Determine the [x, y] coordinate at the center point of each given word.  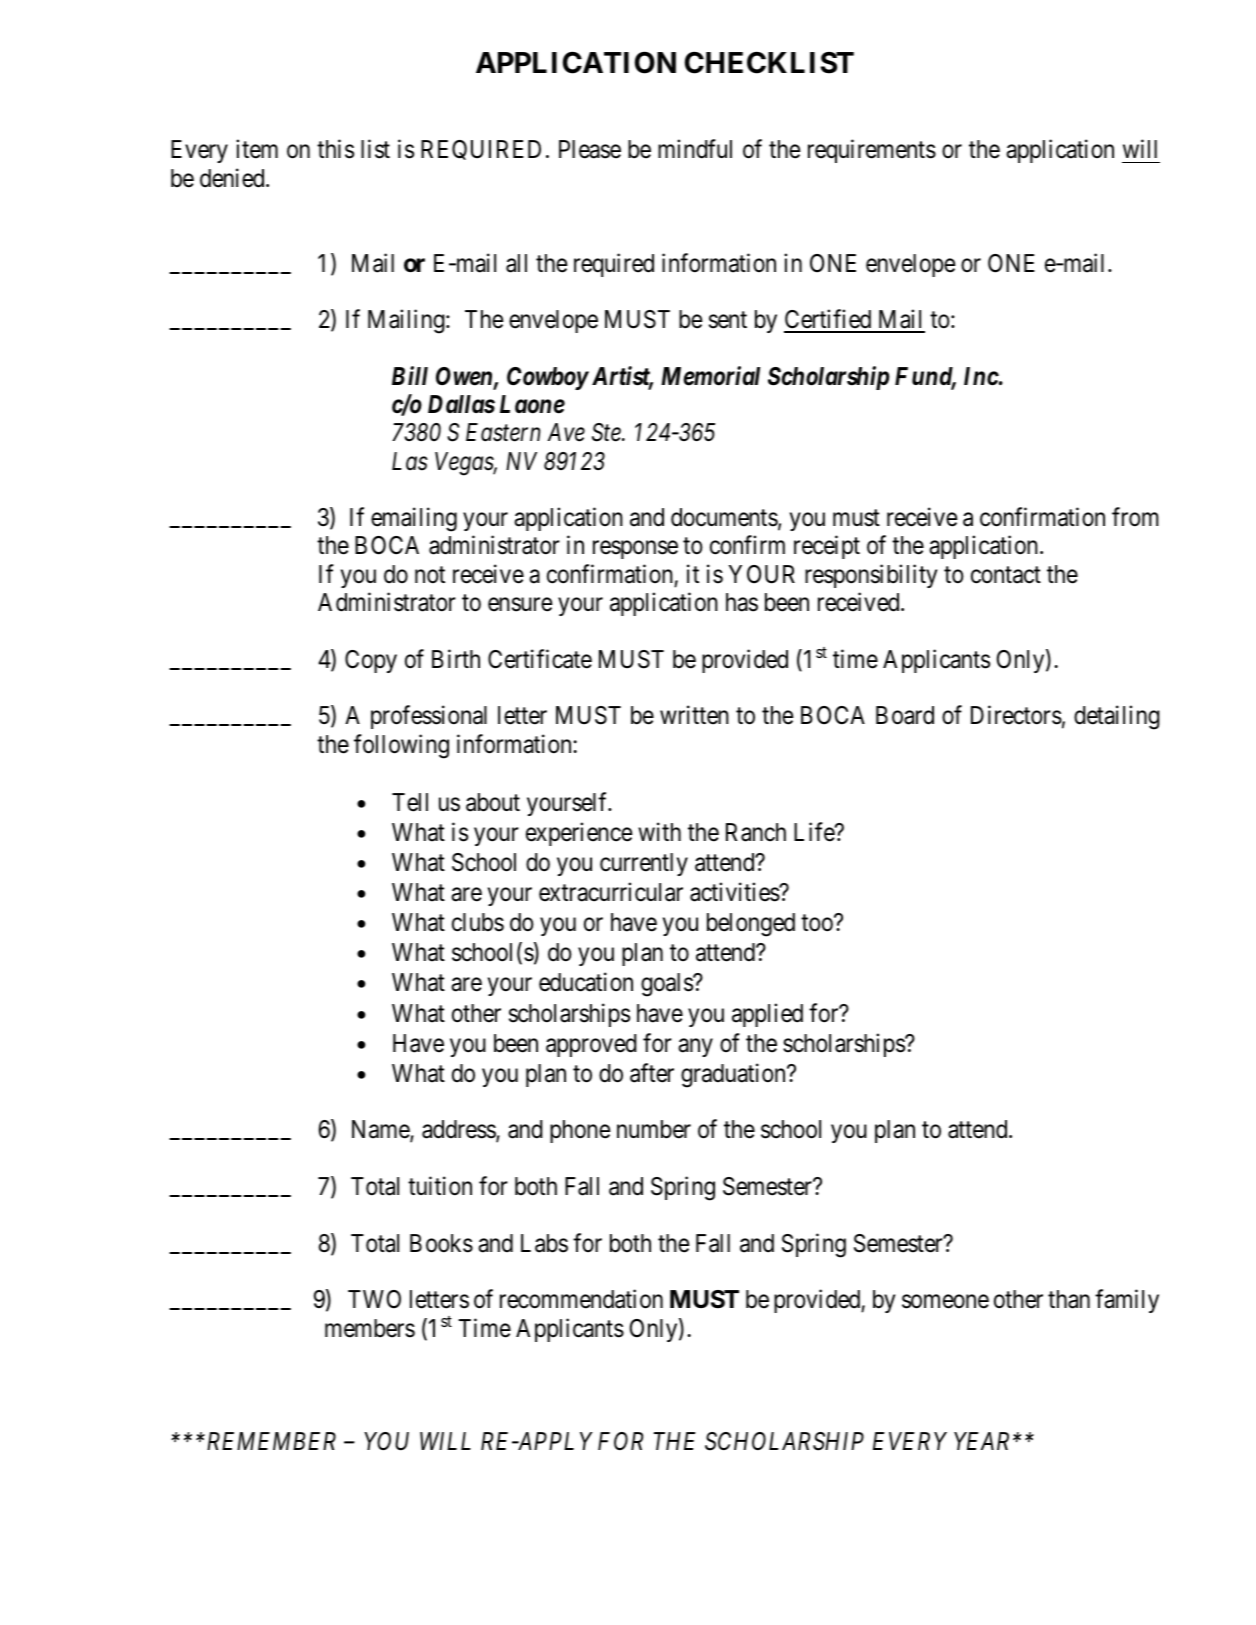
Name [381, 1131]
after [652, 1073]
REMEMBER [270, 1441]
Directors [1016, 715]
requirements [872, 151]
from [1135, 517]
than [1069, 1299]
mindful [695, 149]
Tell [410, 802]
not [430, 575]
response [635, 550]
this [335, 149]
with [659, 832]
